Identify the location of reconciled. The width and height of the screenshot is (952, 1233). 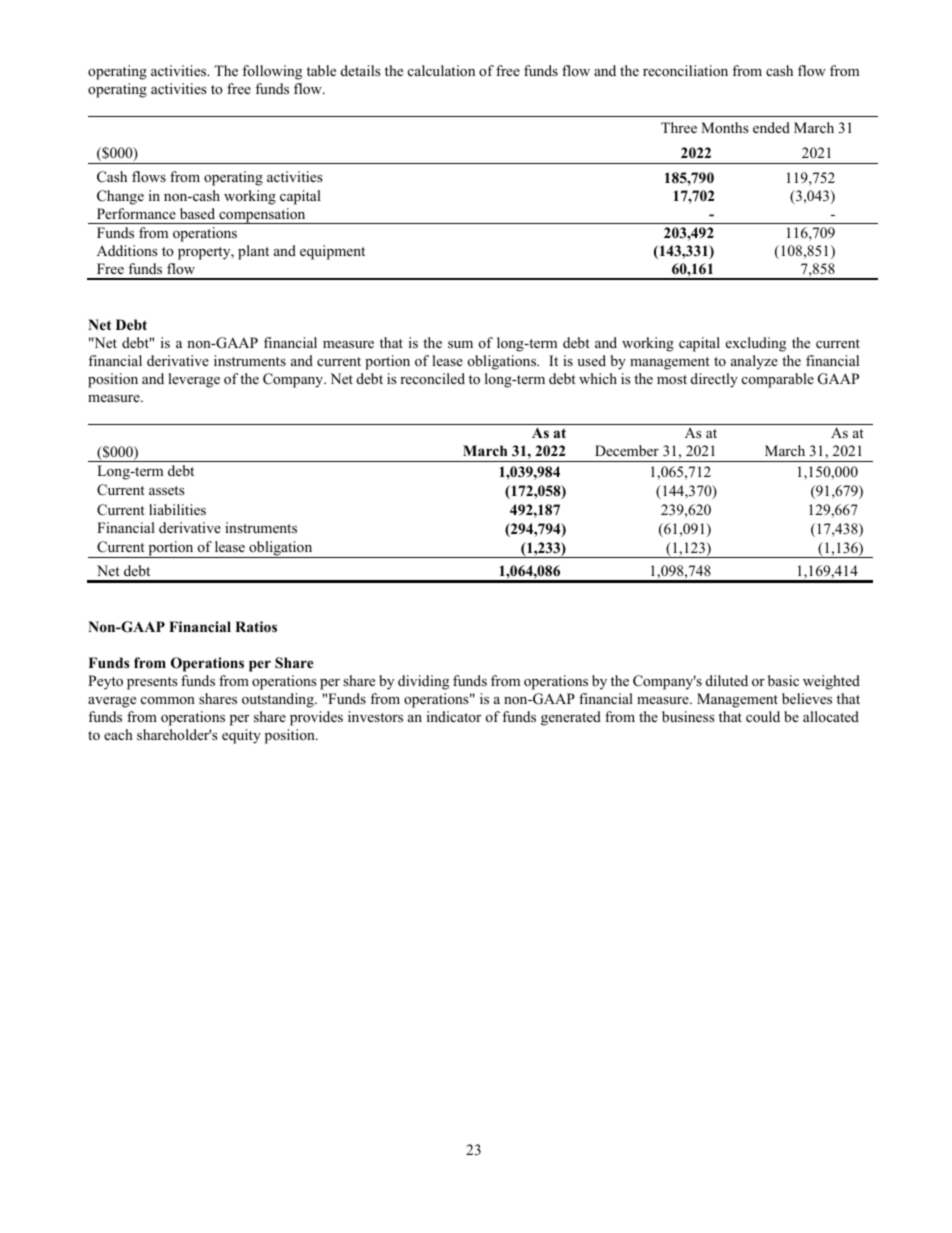
(432, 378).
